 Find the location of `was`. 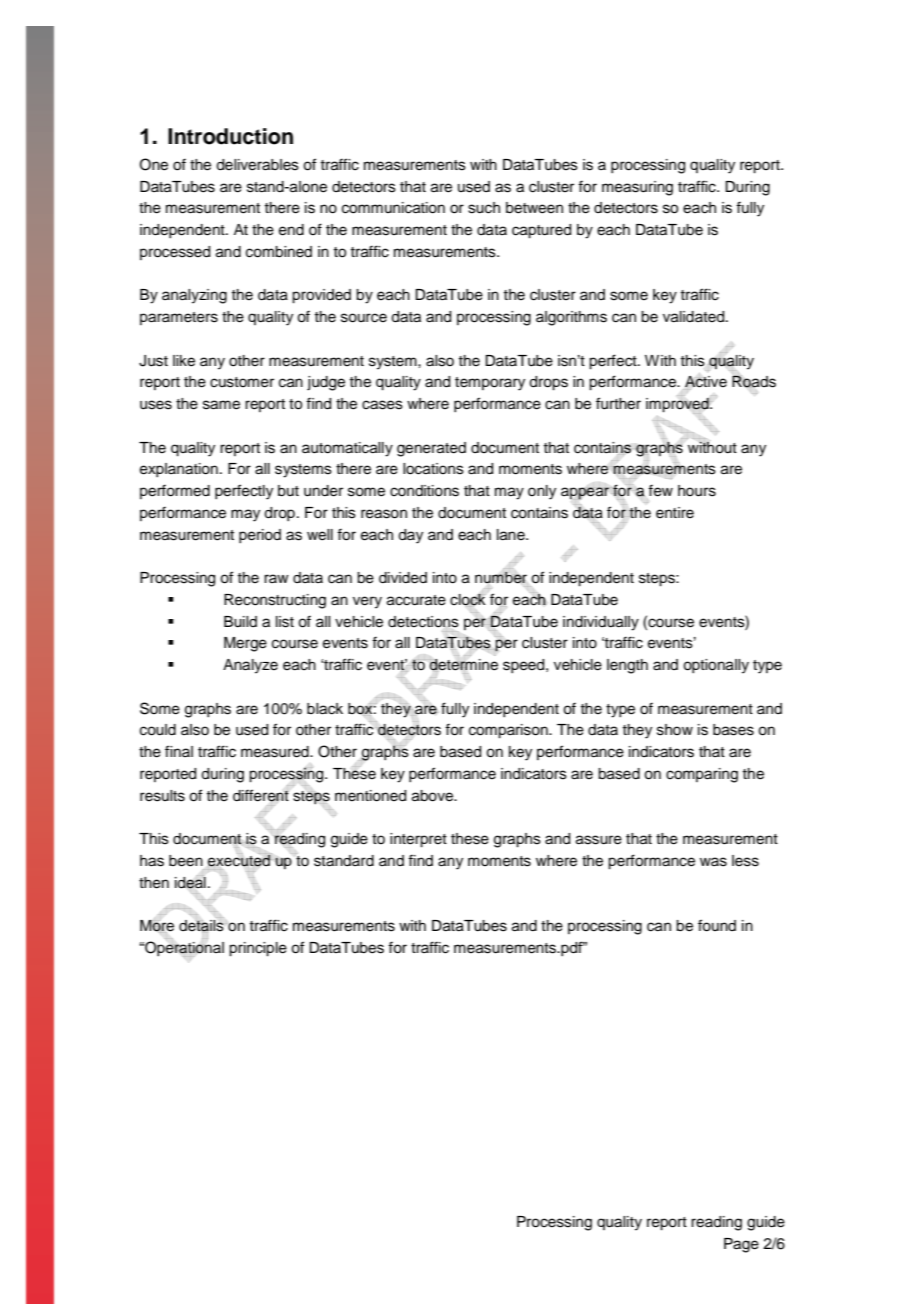

was is located at coordinates (713, 862).
